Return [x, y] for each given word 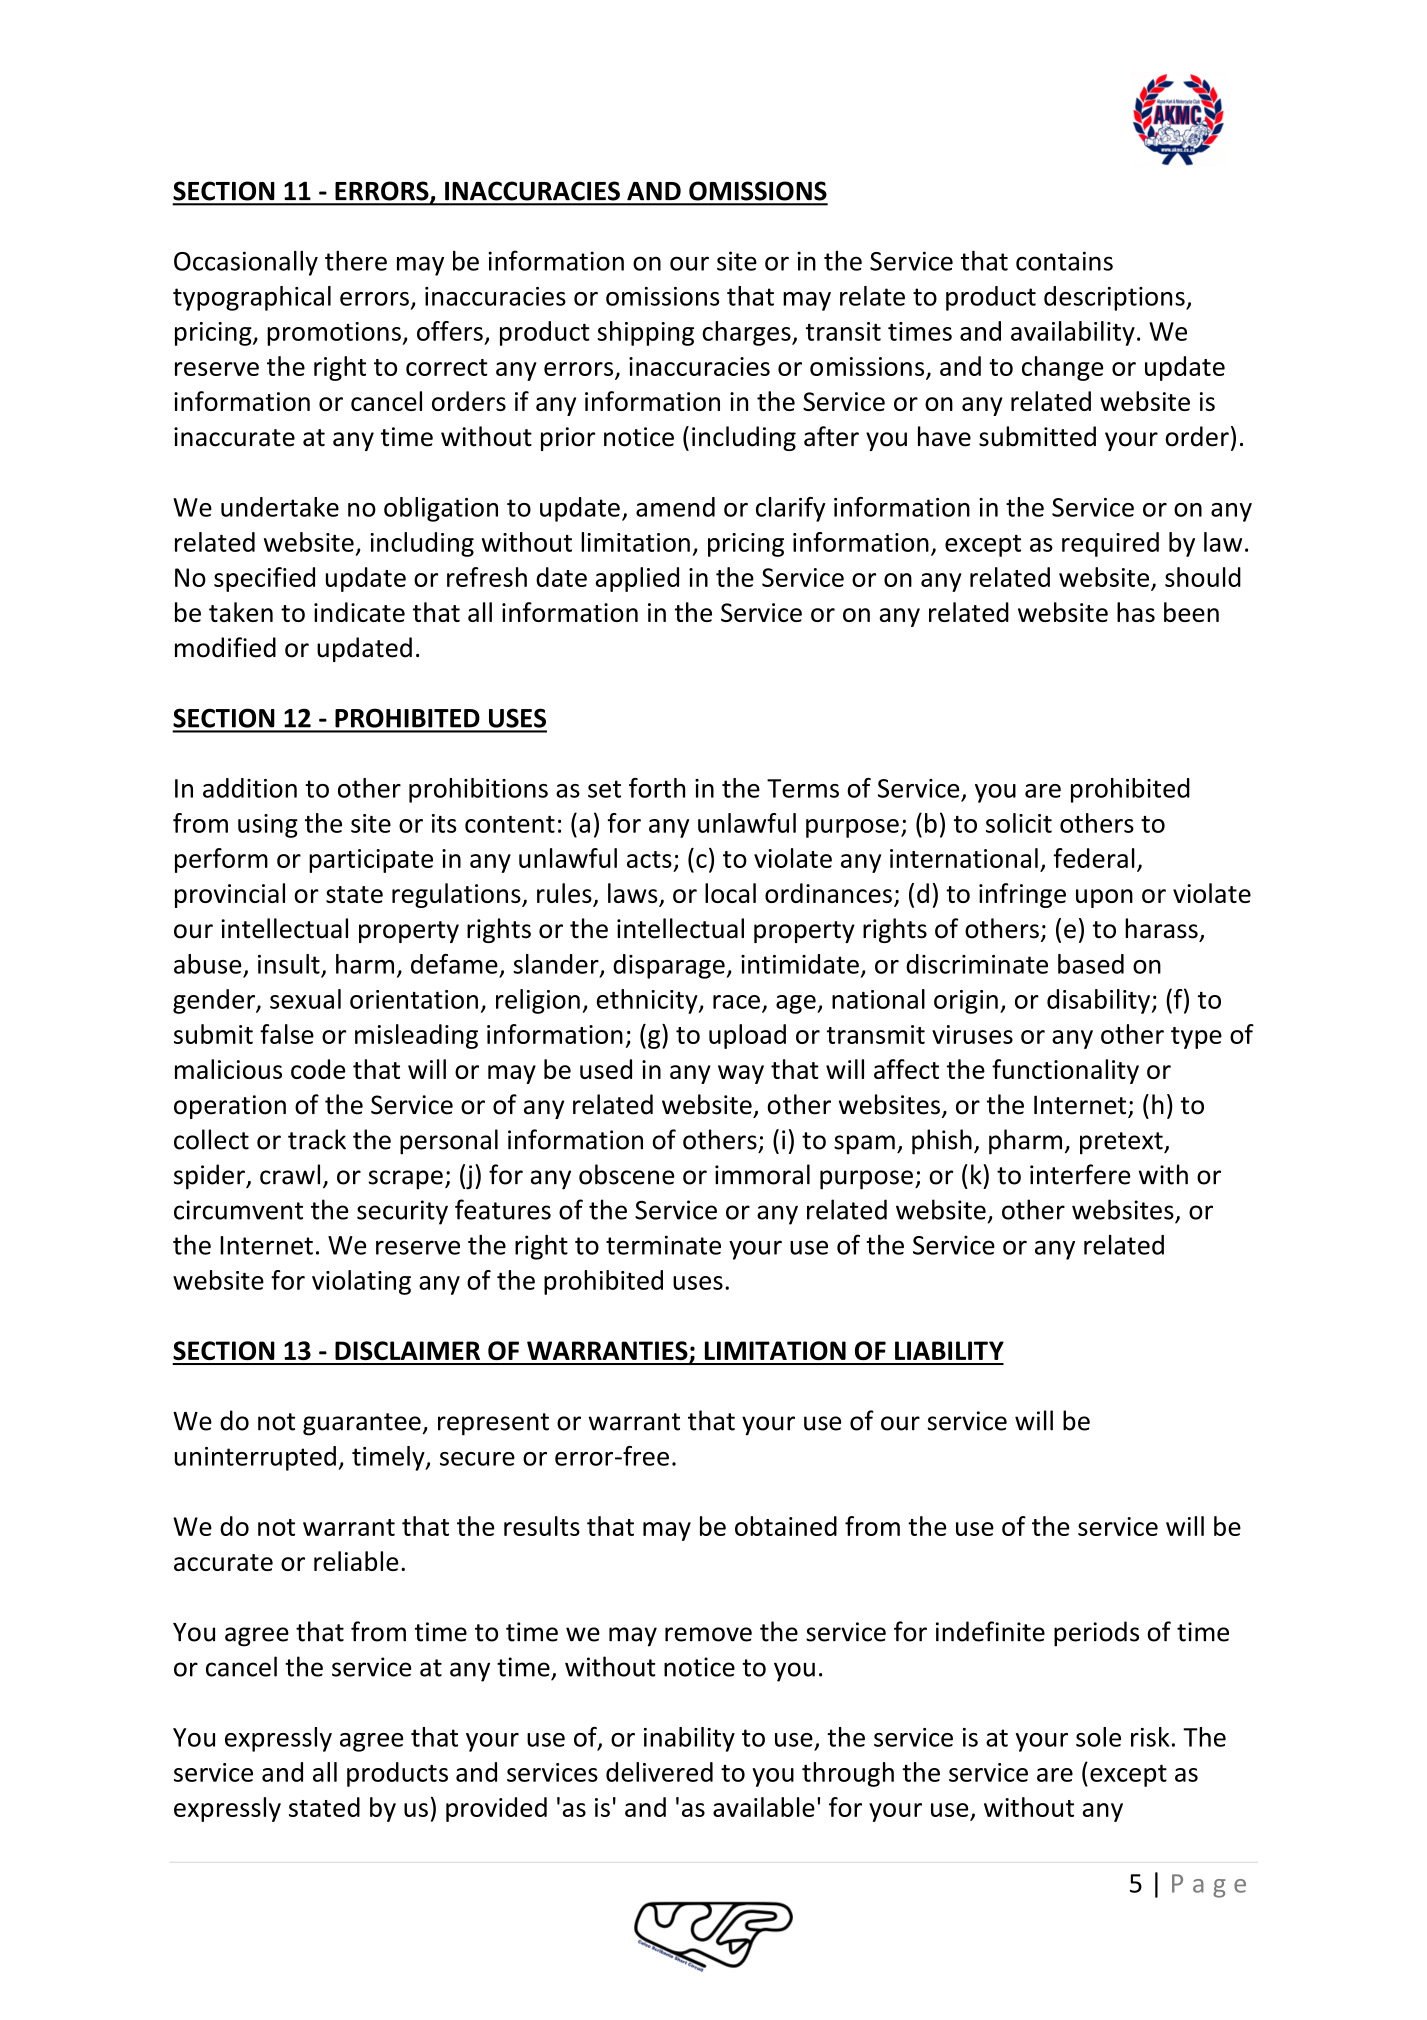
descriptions [1115, 298]
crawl [290, 1174]
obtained [786, 1526]
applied [637, 579]
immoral [762, 1174]
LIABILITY [949, 1350]
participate [371, 861]
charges [747, 333]
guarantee [363, 1424]
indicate [359, 612]
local [730, 893]
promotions [335, 334]
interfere [1080, 1174]
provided [496, 1809]
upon [1104, 898]
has [1136, 612]
